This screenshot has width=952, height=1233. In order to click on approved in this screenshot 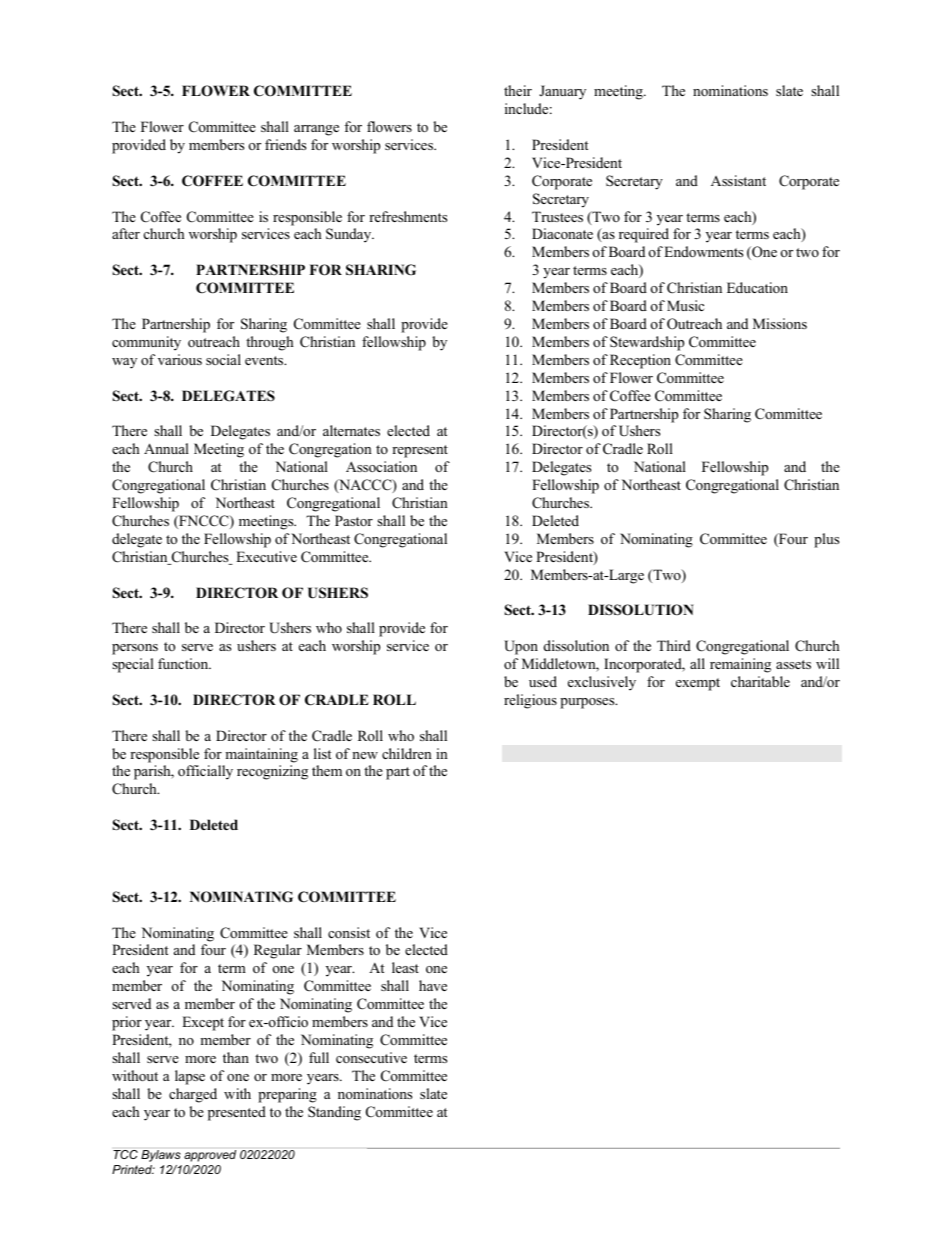, I will do `click(210, 1156)`.
